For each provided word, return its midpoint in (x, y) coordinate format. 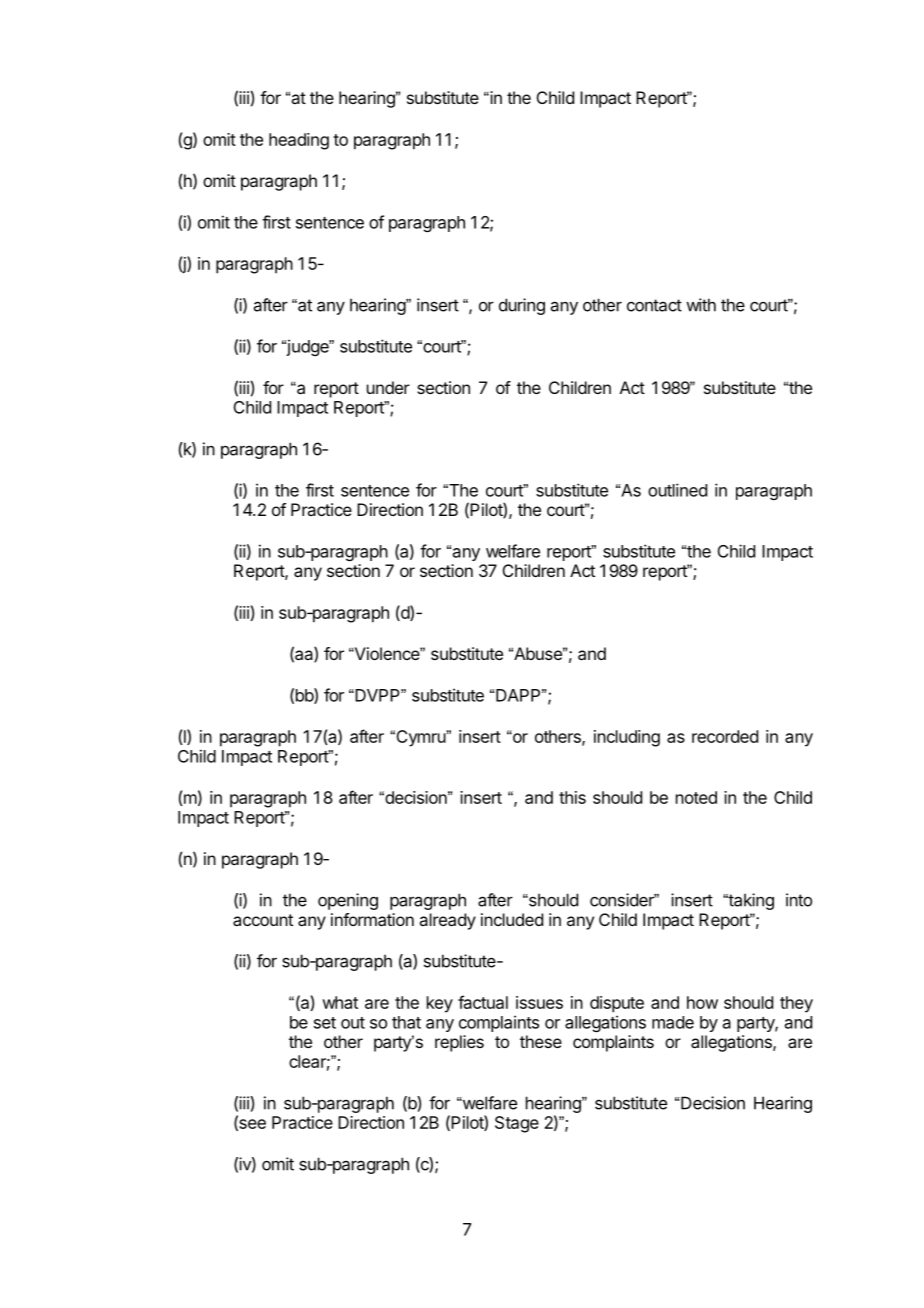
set (325, 1023)
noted (696, 797)
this (572, 797)
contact (654, 305)
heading (299, 141)
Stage (517, 1124)
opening (348, 901)
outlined (677, 490)
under (388, 387)
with (701, 305)
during (522, 306)
